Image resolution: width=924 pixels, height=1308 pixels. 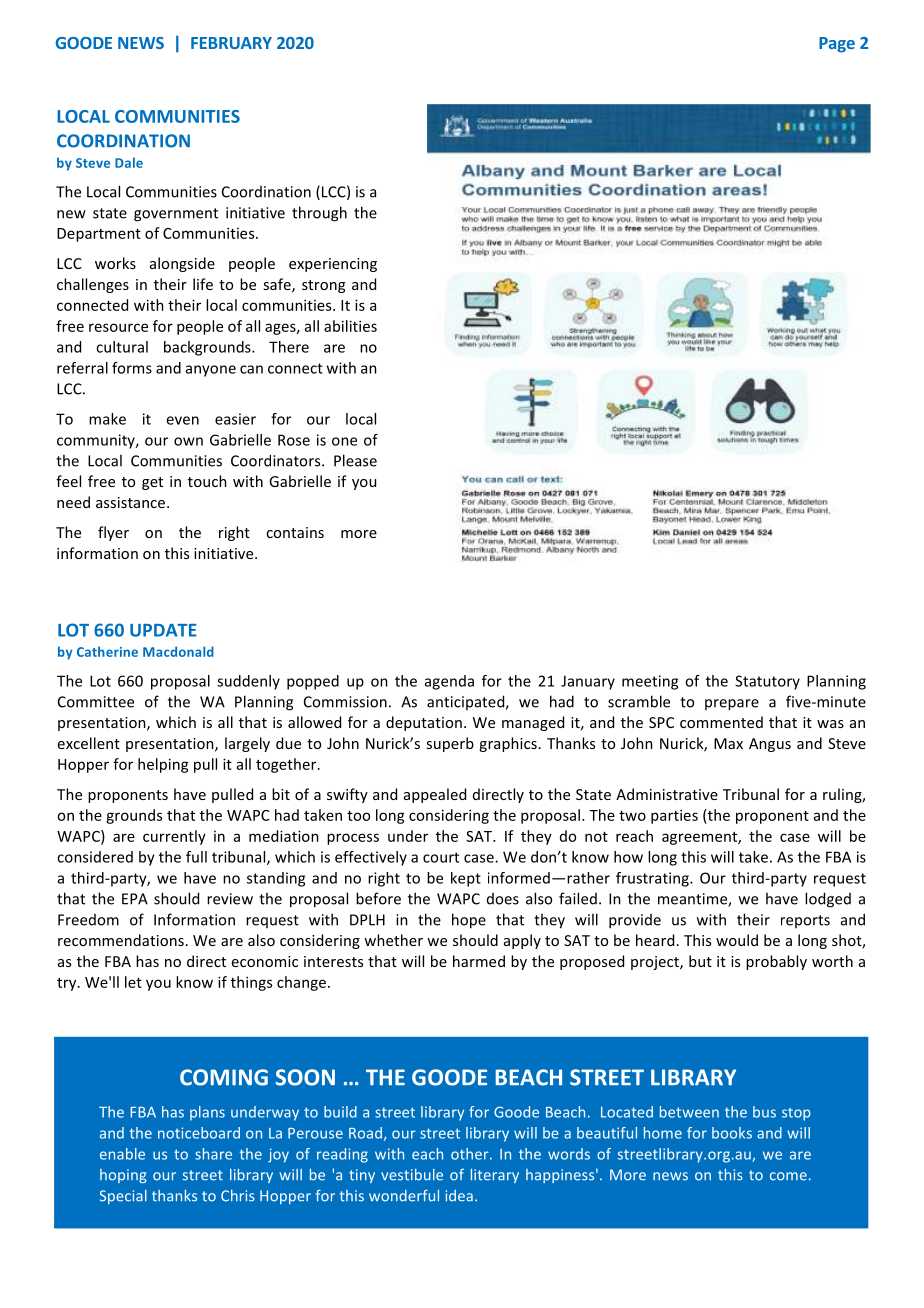 I want to click on helping, so click(x=163, y=765).
